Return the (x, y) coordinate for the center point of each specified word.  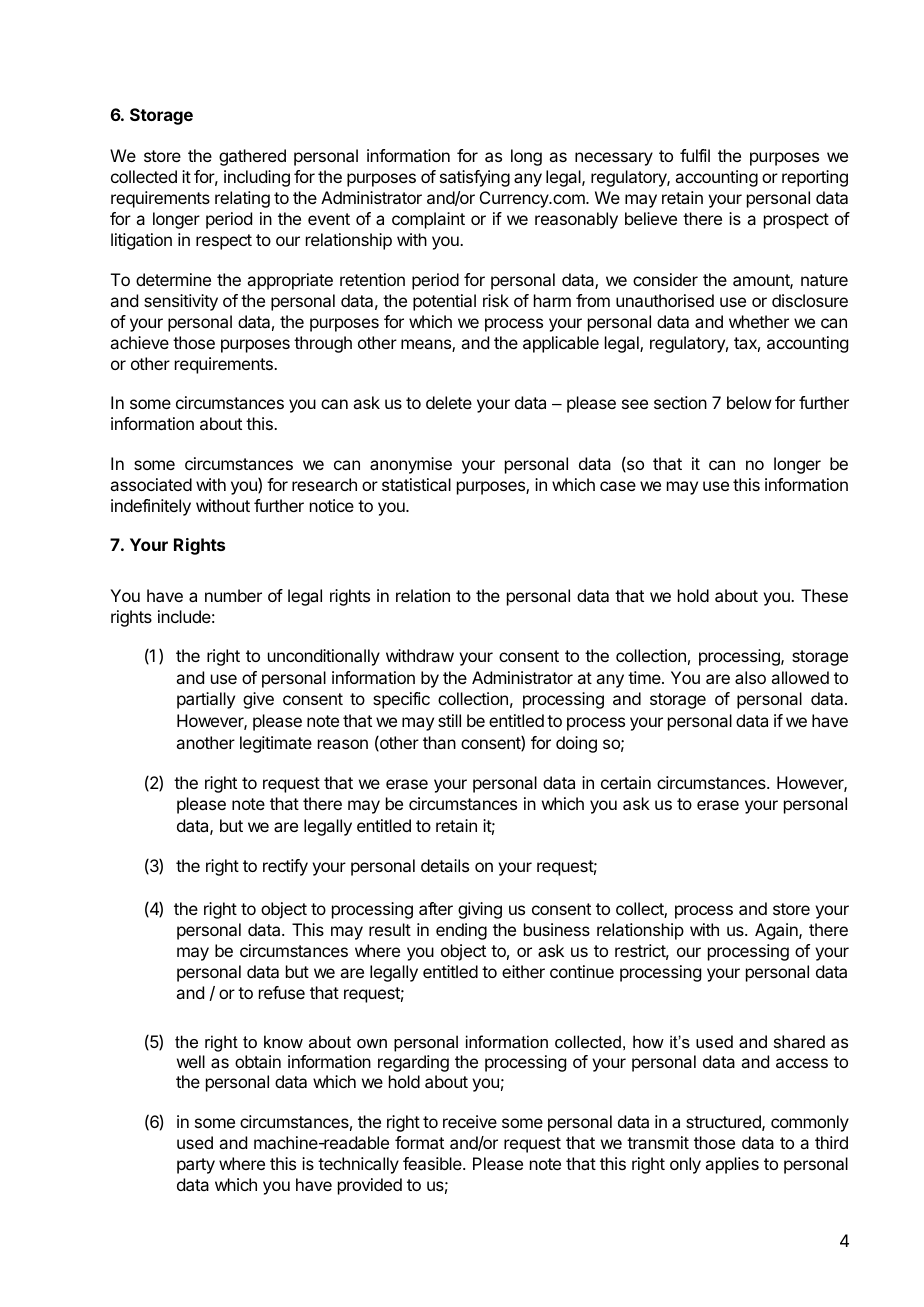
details (445, 865)
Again (777, 931)
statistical (416, 484)
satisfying (475, 178)
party (196, 1166)
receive (470, 1121)
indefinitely (151, 507)
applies (732, 1165)
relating (242, 199)
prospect (796, 221)
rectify (285, 867)
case (618, 486)
